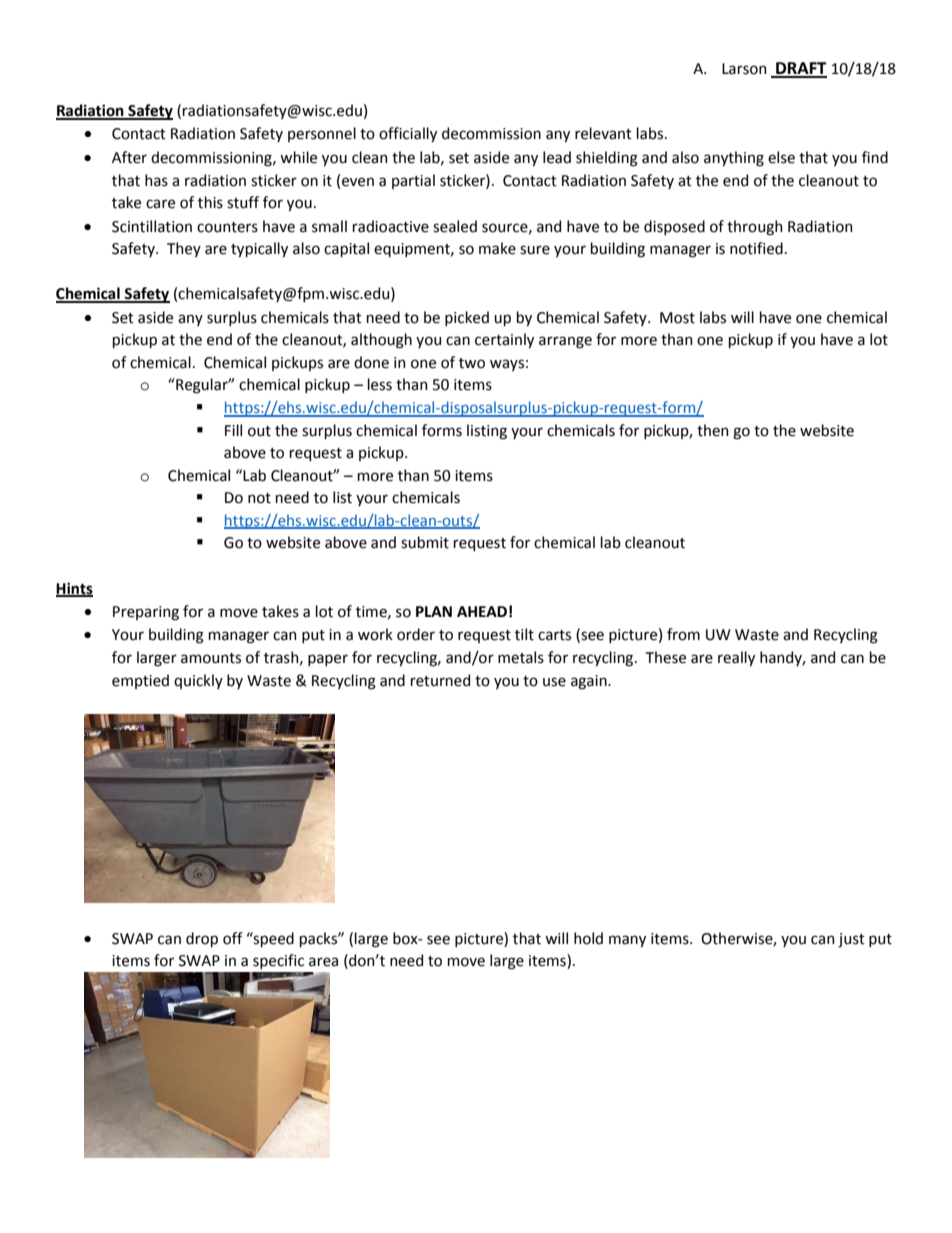  Describe the element at coordinates (588, 938) in the image. I see `hold` at that location.
